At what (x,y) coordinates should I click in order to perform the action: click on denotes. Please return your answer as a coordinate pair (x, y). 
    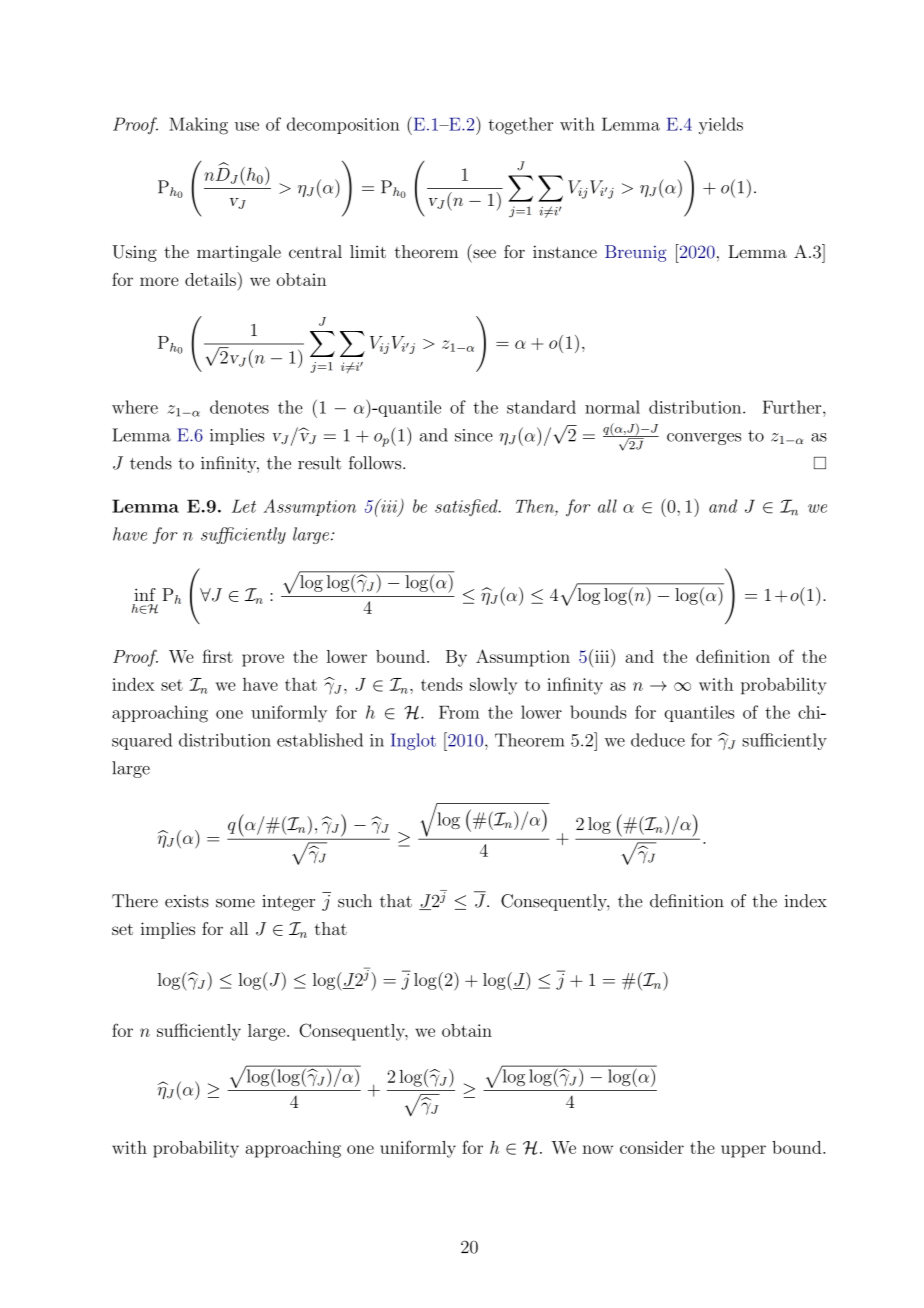
    Looking at the image, I should click on (239, 407).
